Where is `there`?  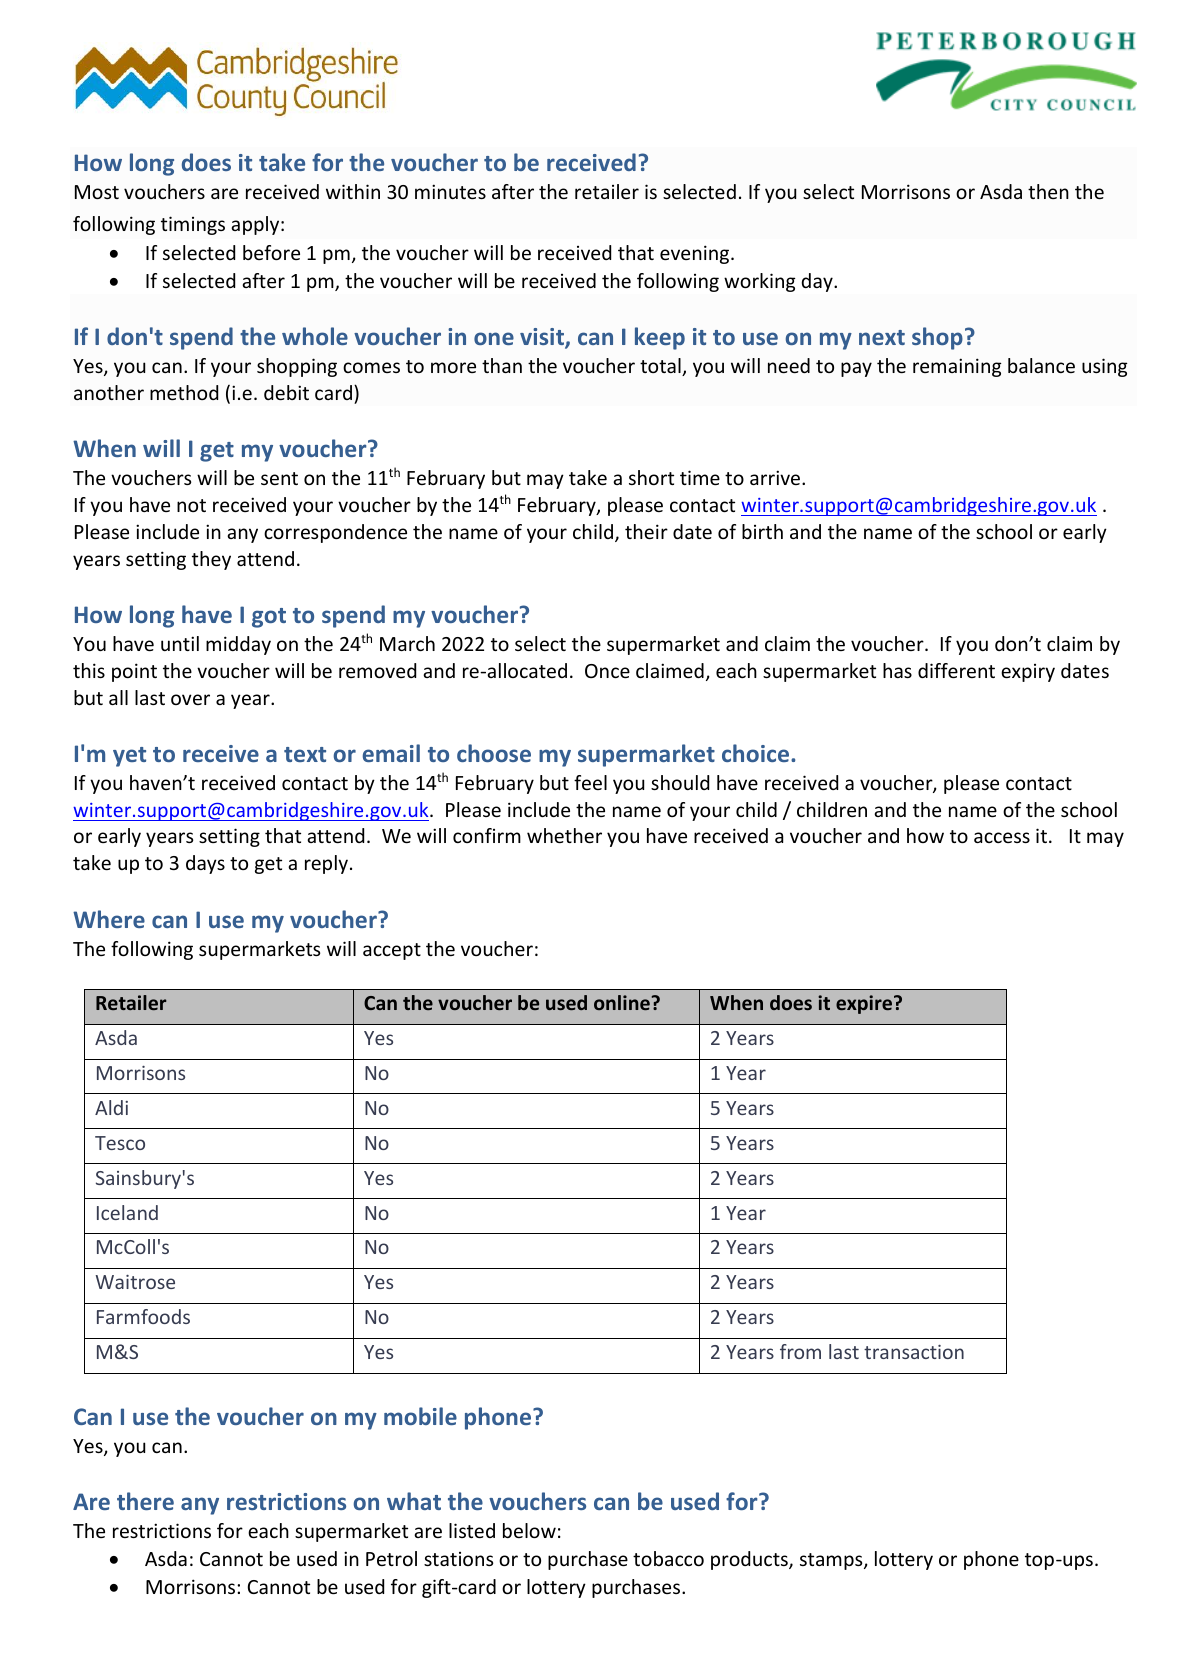
there is located at coordinates (145, 1501).
